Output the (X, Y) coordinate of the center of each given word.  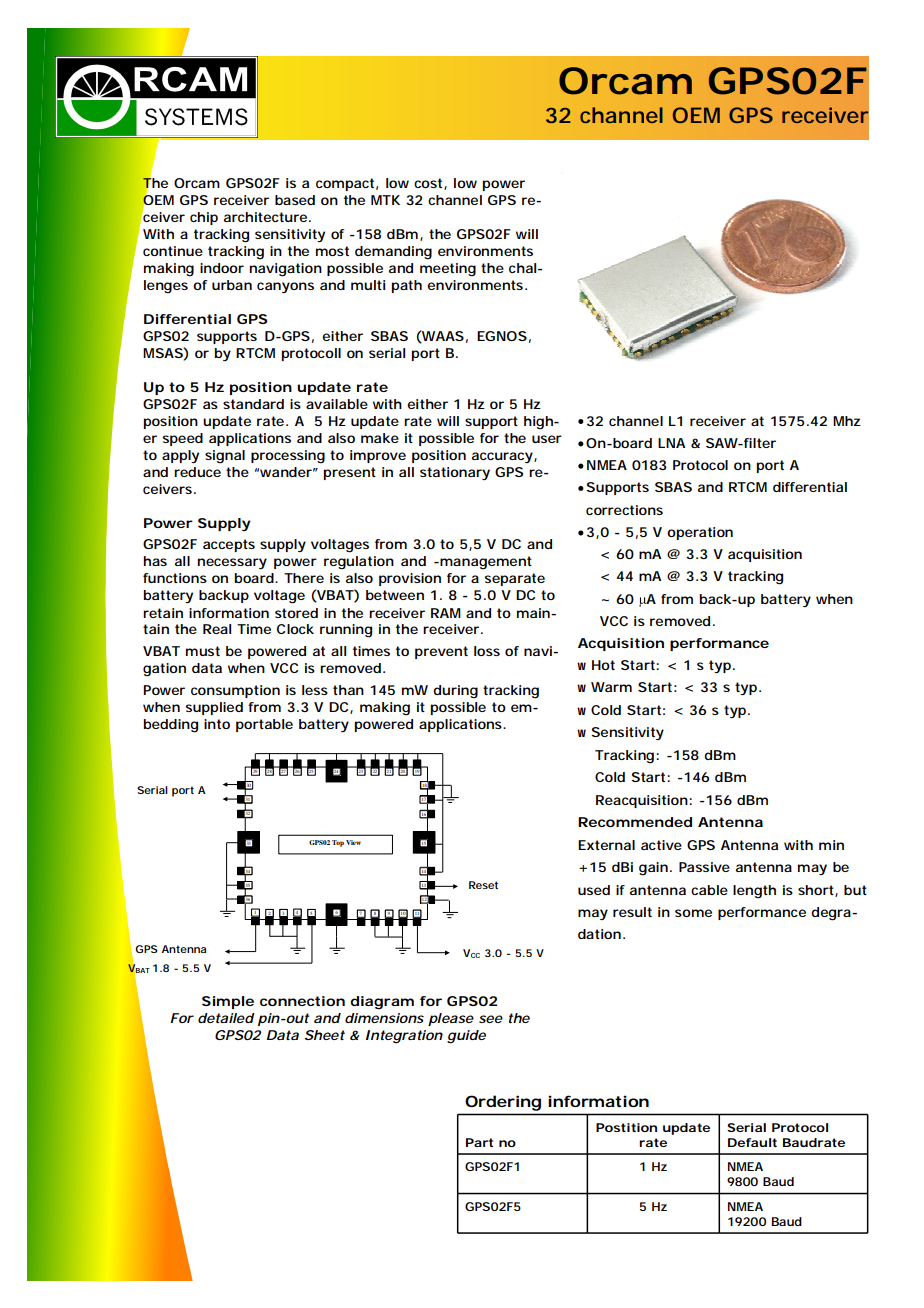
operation (700, 533)
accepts (229, 545)
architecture (267, 217)
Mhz (847, 421)
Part (479, 1142)
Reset (483, 885)
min (831, 845)
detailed (226, 1018)
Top (338, 843)
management (485, 563)
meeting (448, 270)
